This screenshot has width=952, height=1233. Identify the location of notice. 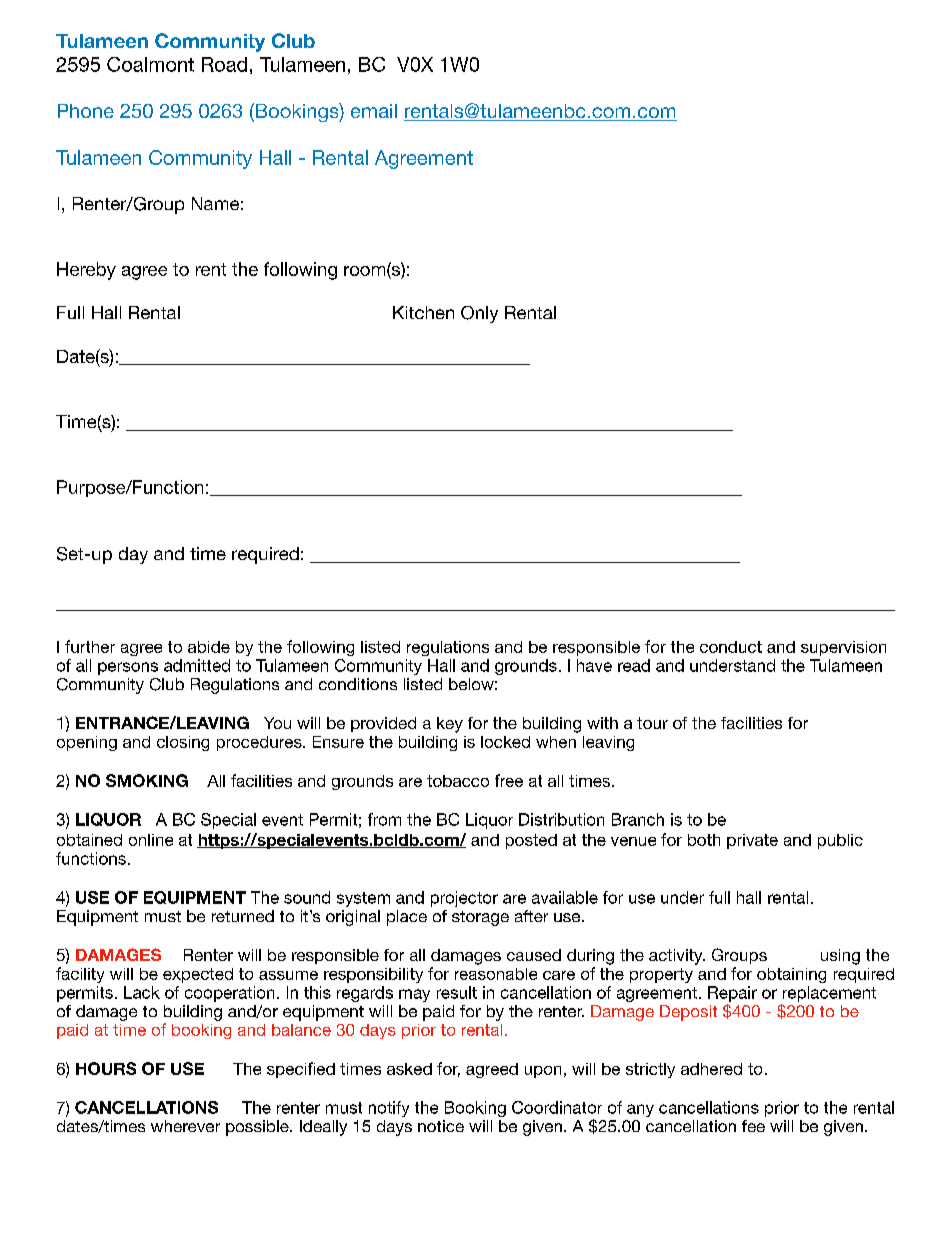
(441, 1126).
